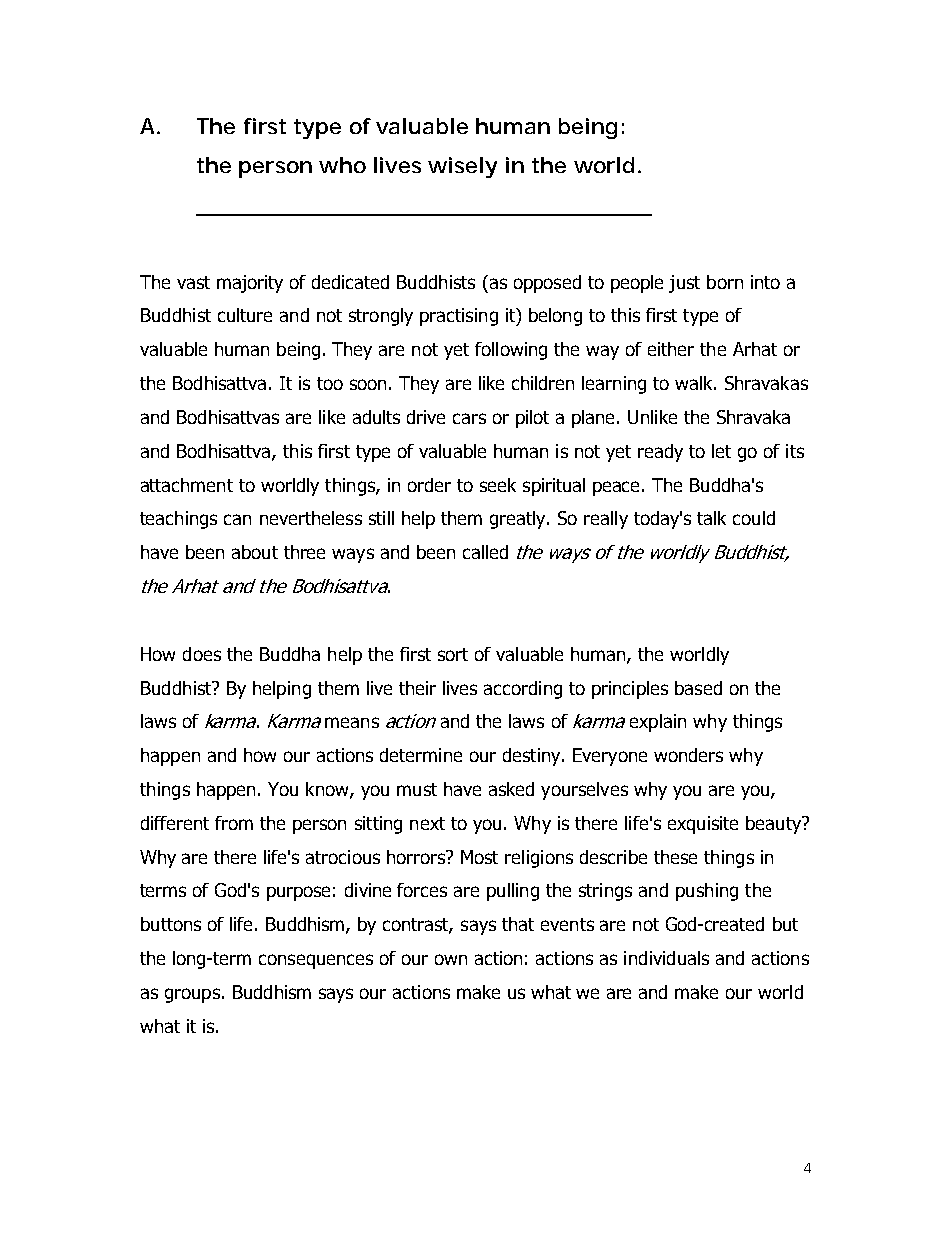 Image resolution: width=952 pixels, height=1233 pixels. Describe the element at coordinates (250, 284) in the screenshot. I see `majority` at that location.
